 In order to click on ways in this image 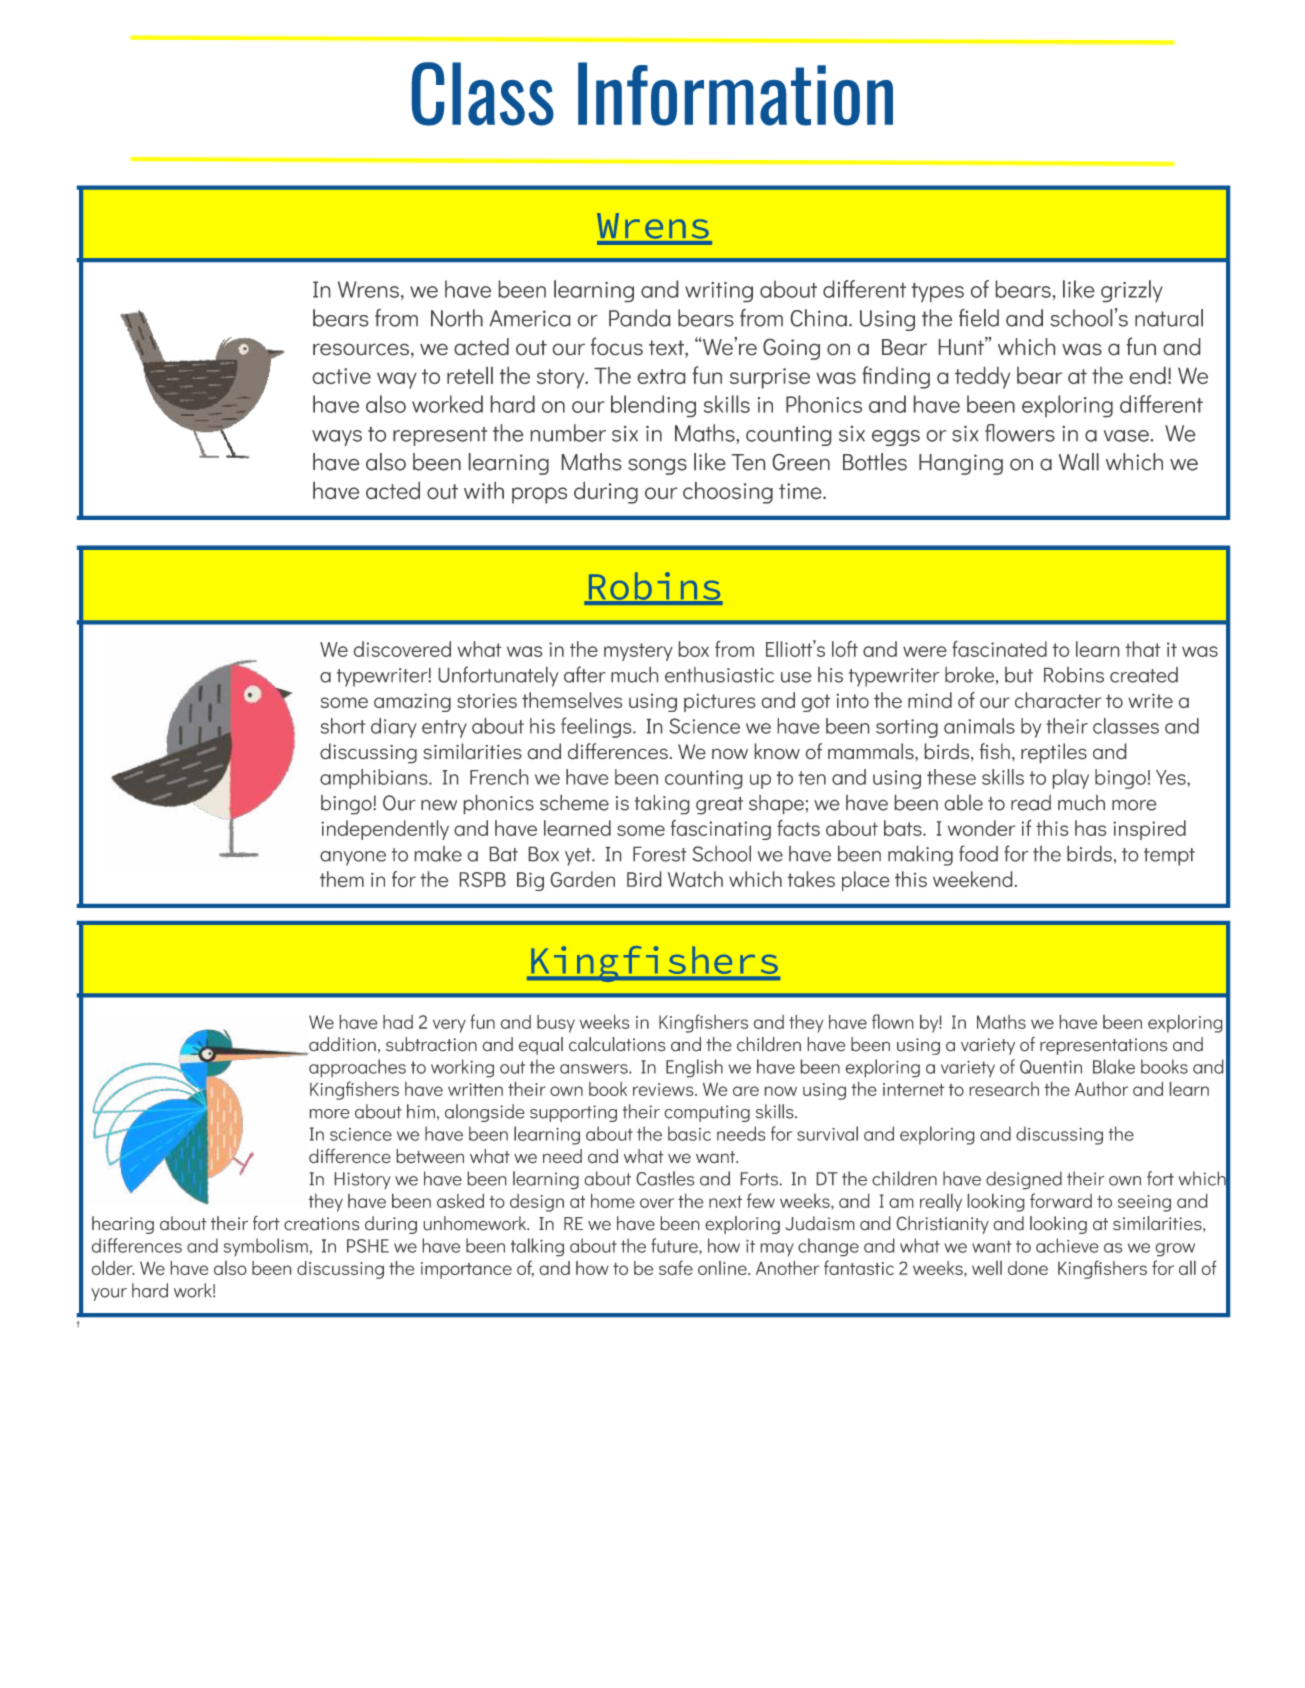, I will do `click(337, 438)`.
